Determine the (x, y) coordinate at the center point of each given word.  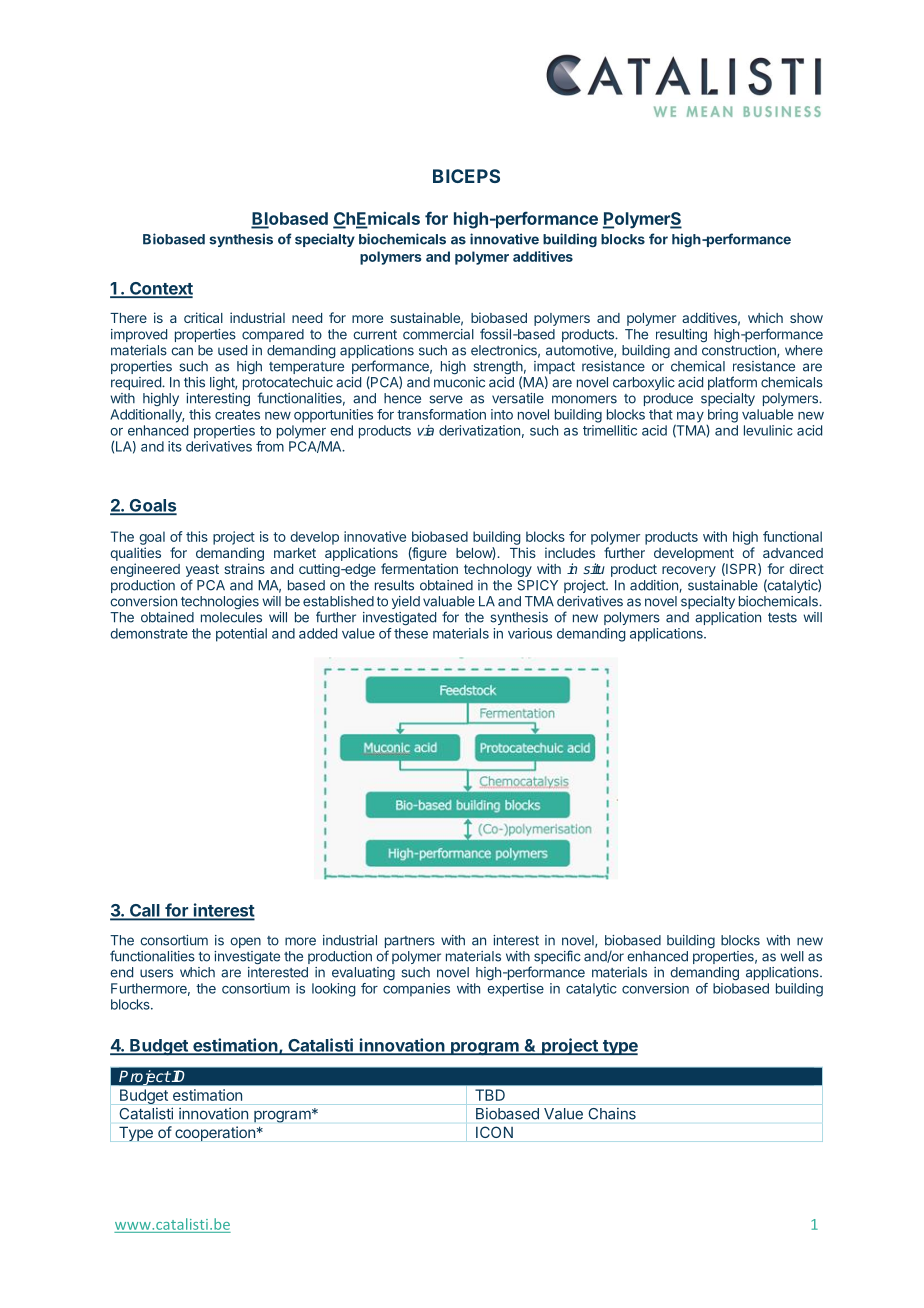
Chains (612, 1114)
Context (160, 289)
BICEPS (466, 176)
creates (237, 415)
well (792, 956)
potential (241, 635)
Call (145, 911)
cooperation (215, 1133)
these (411, 633)
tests (782, 618)
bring (723, 416)
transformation (441, 414)
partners (410, 942)
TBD (490, 1095)
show (806, 318)
